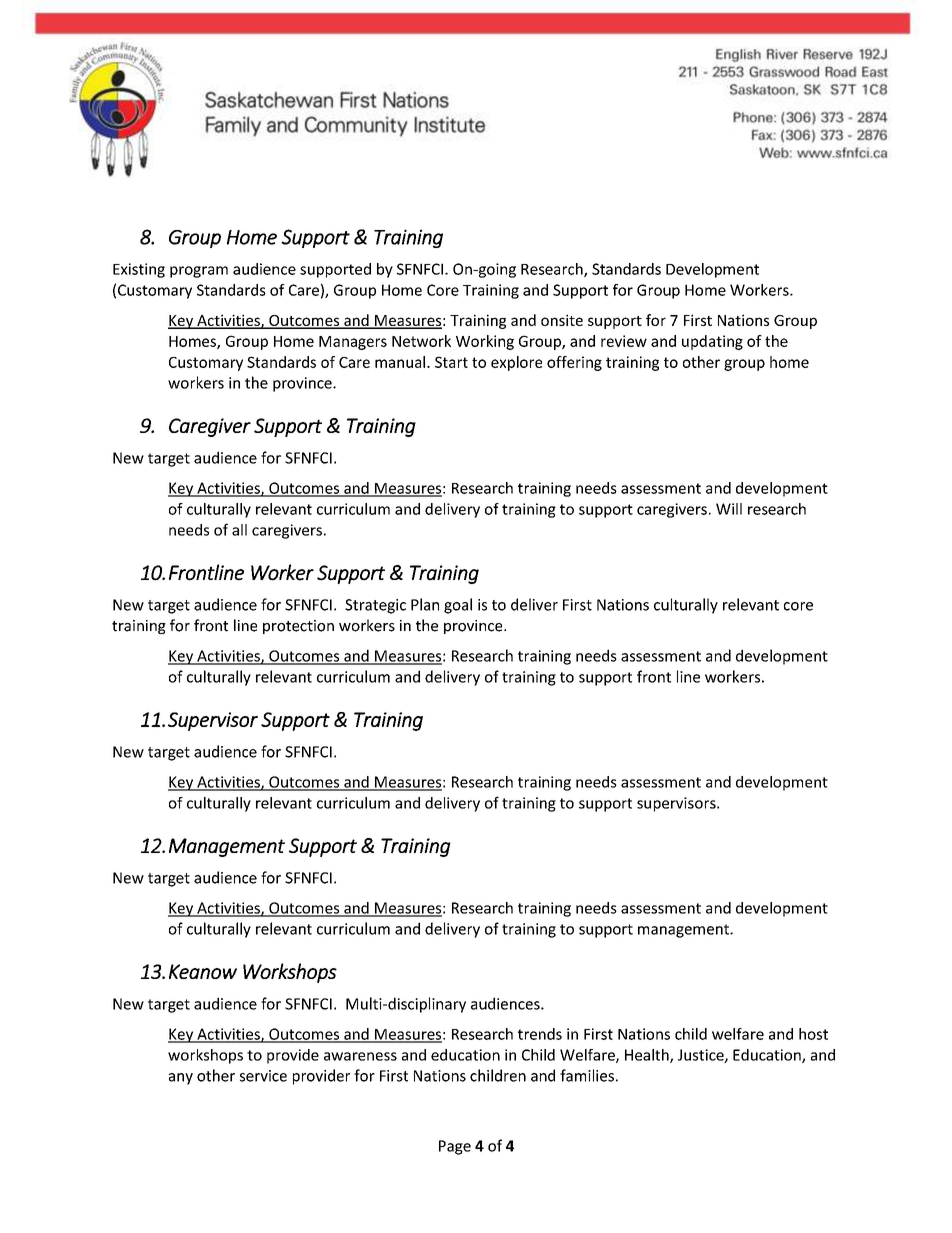 The height and width of the image is (1233, 952). I want to click on Will, so click(729, 509).
